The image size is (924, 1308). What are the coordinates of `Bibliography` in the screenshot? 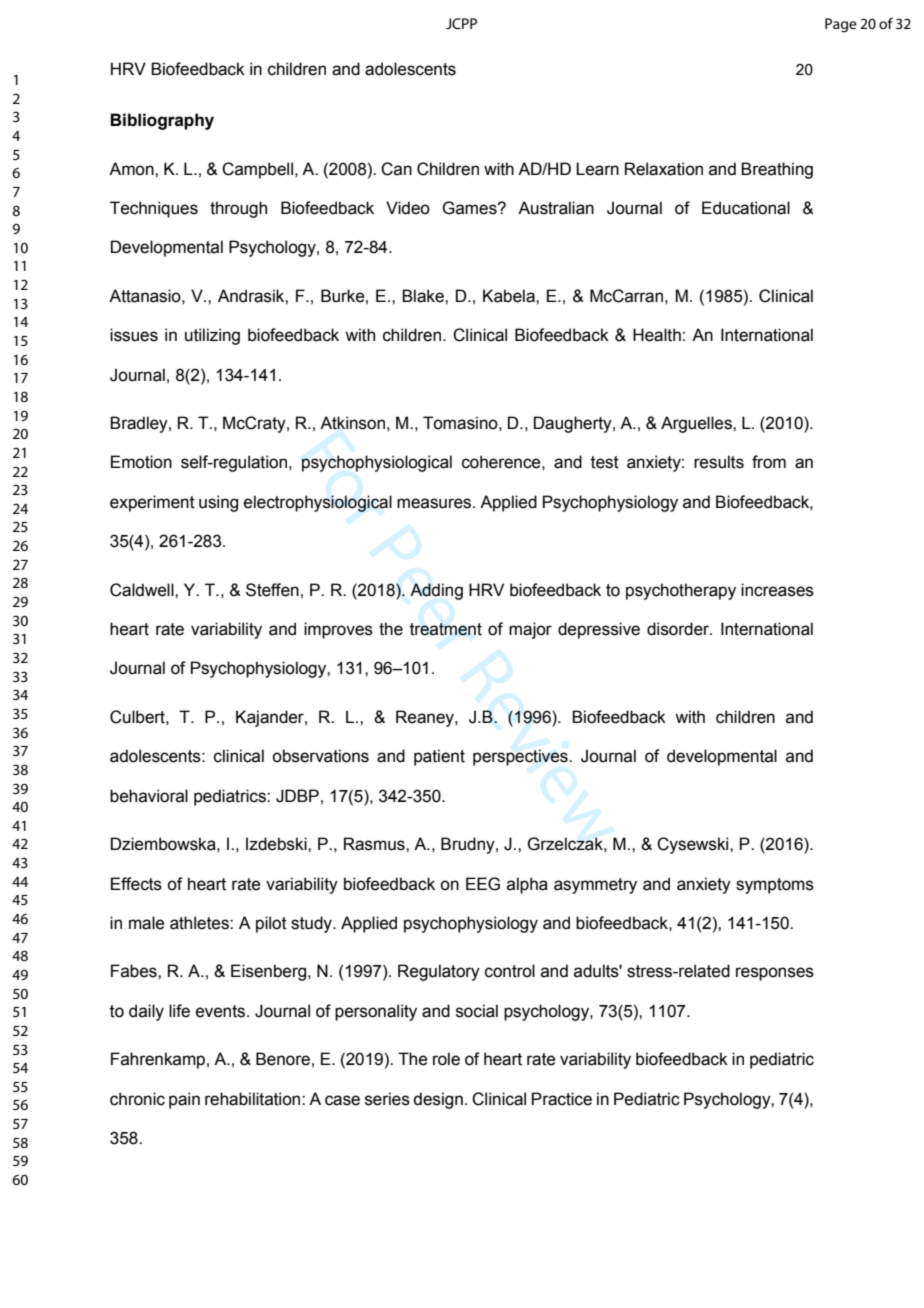 It's located at (162, 121).
